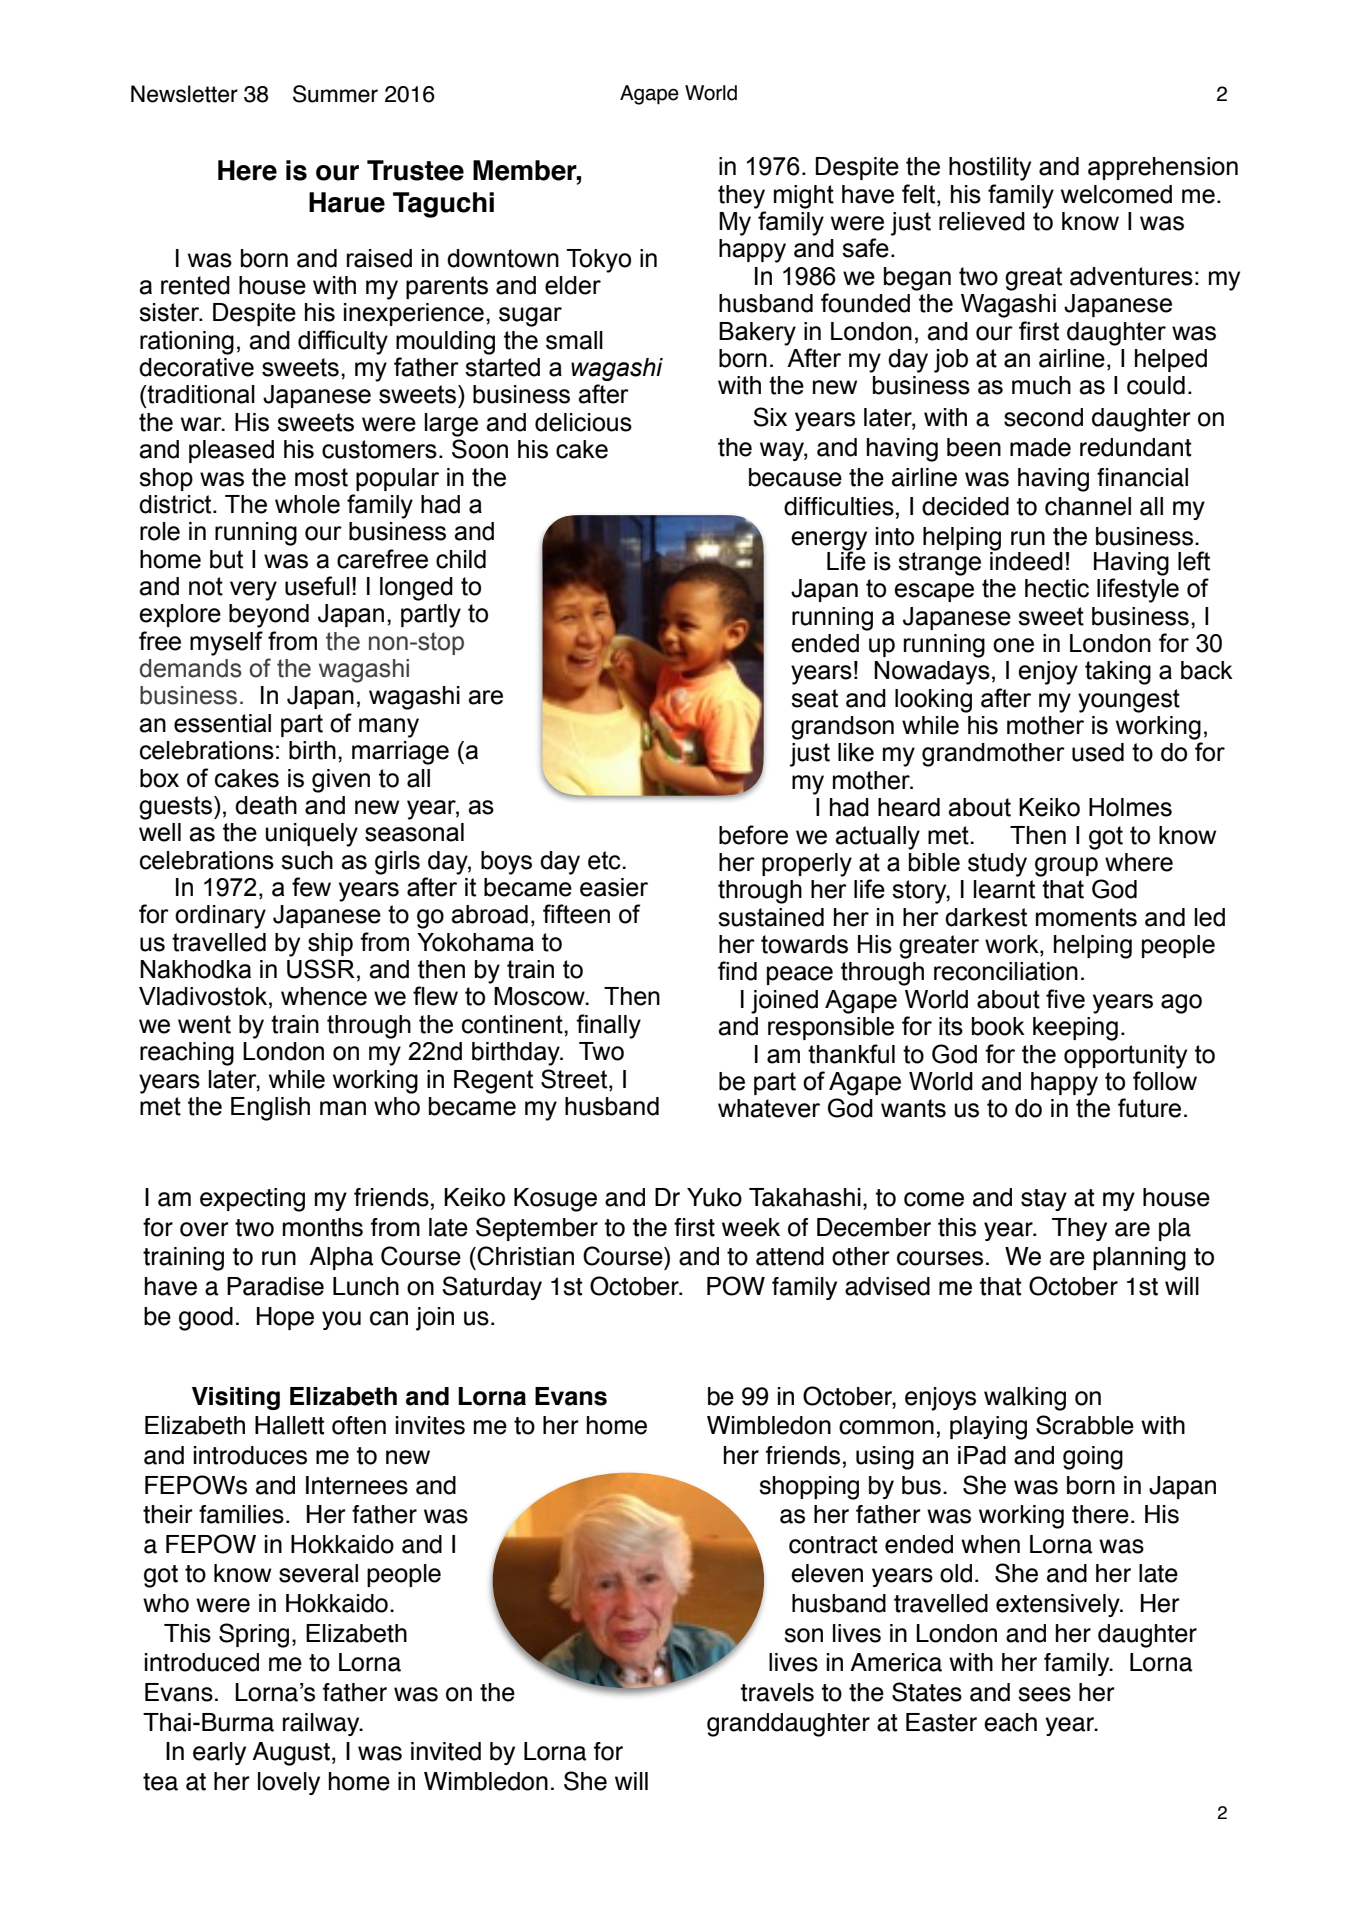 The image size is (1357, 1920). Describe the element at coordinates (335, 94) in the screenshot. I see `Summer` at that location.
